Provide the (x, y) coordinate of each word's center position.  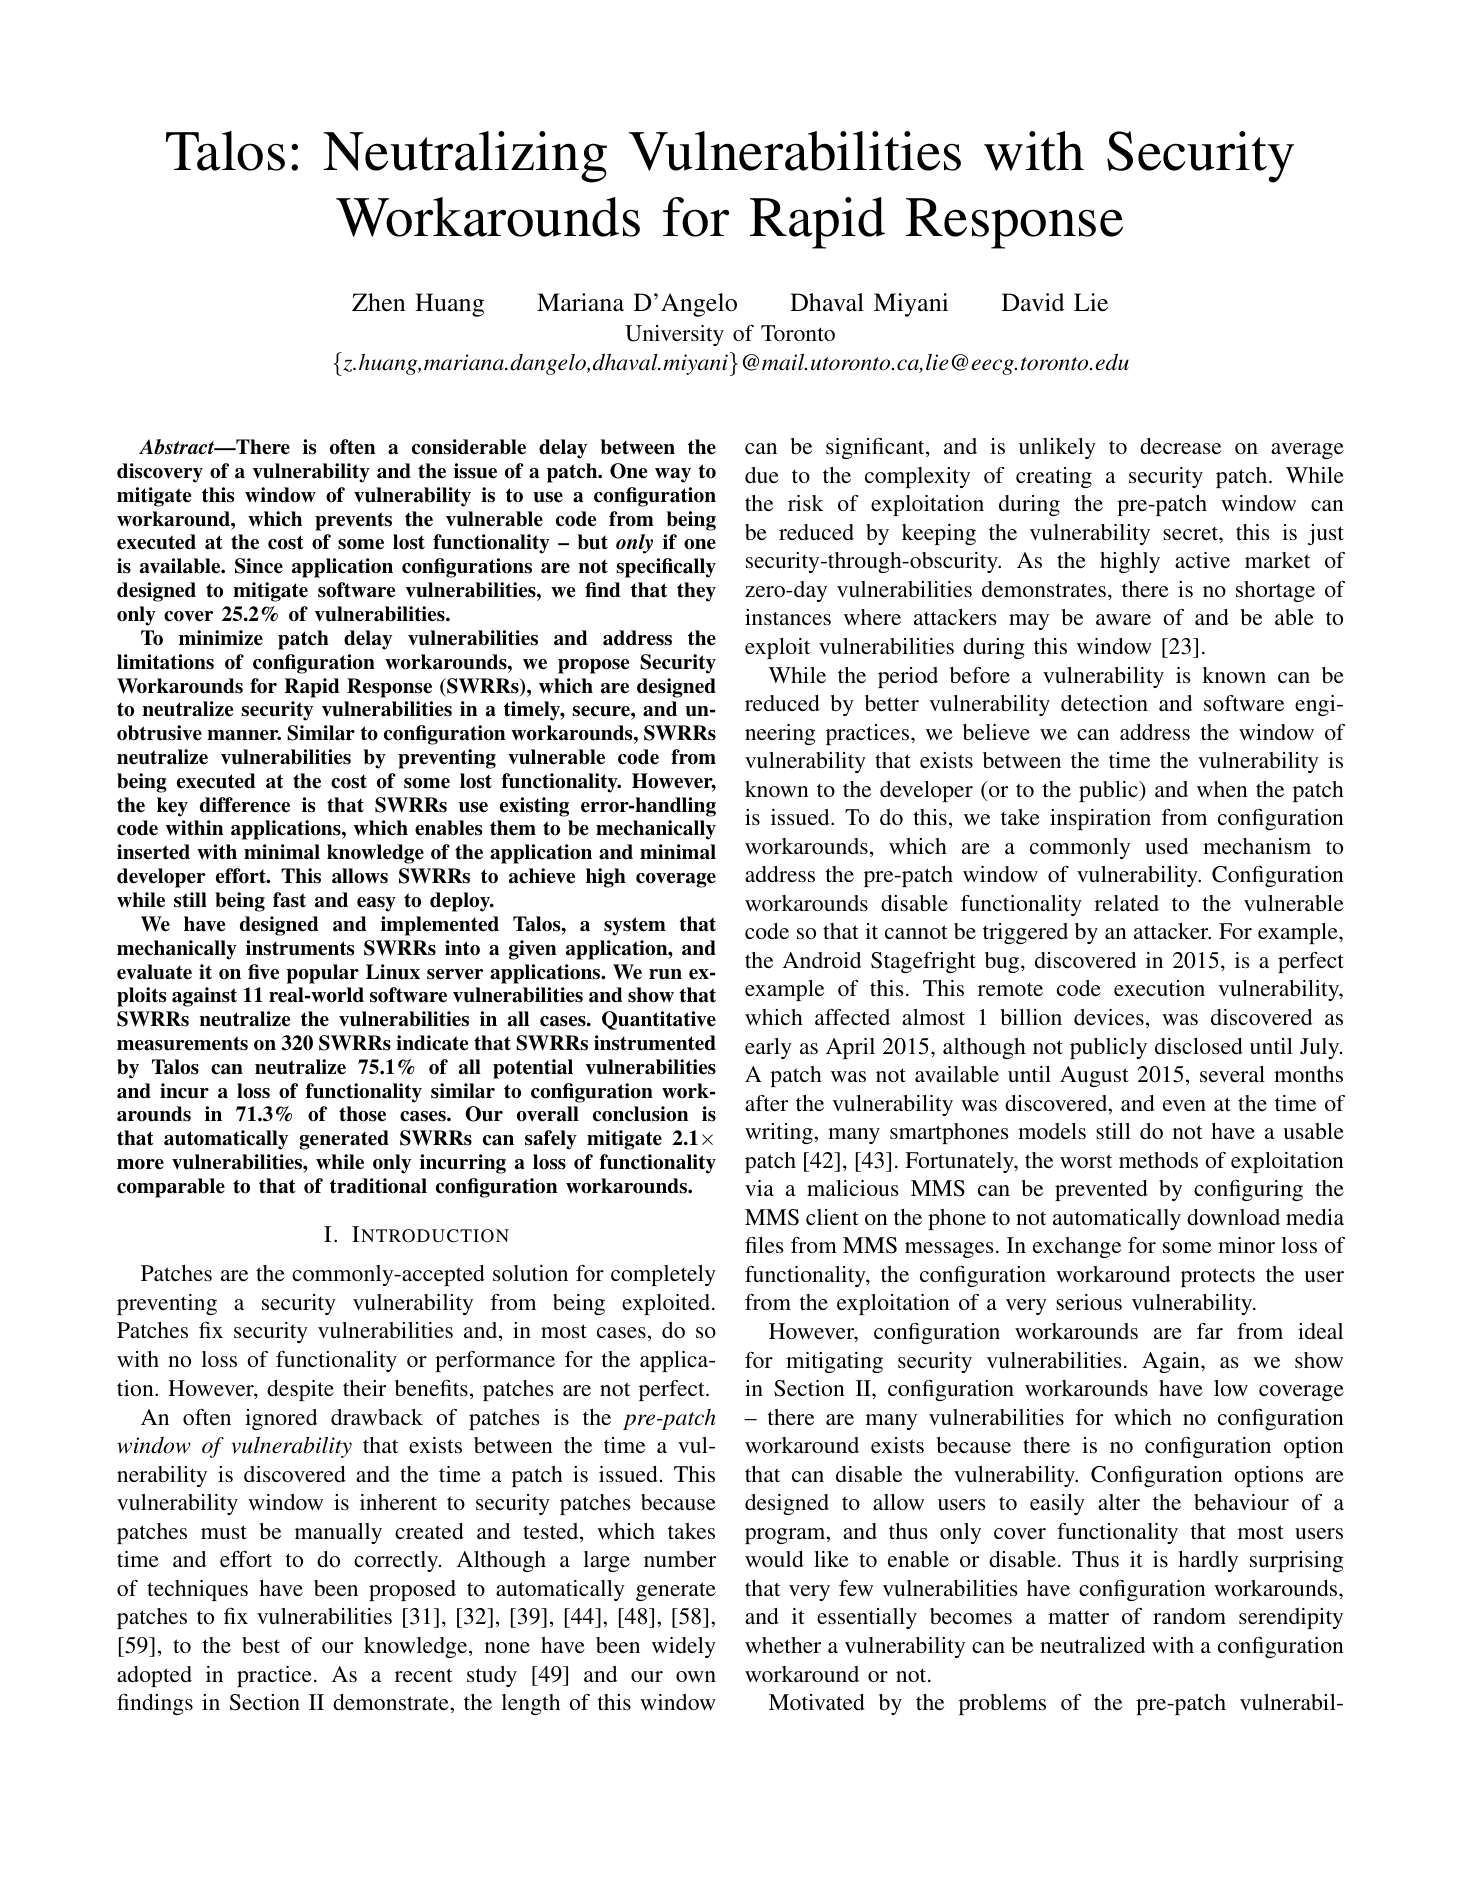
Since (259, 566)
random (1189, 1616)
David (1033, 302)
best (261, 1645)
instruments (300, 948)
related (1127, 903)
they (696, 592)
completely (663, 1275)
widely (684, 1647)
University (674, 335)
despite (300, 1390)
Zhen (378, 302)
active (1202, 560)
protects (1218, 1277)
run (665, 974)
